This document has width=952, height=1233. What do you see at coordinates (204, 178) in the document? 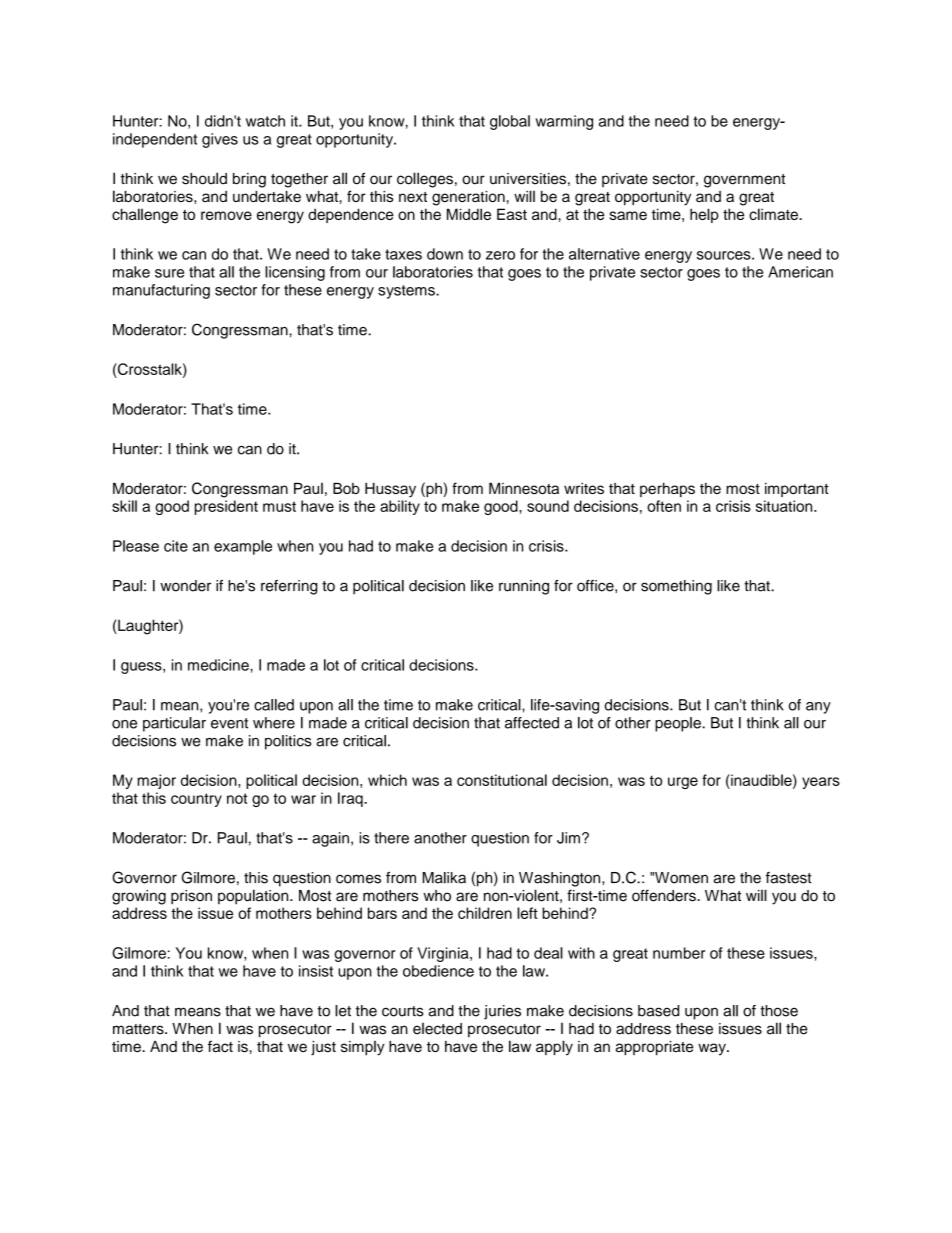
I see `should` at bounding box center [204, 178].
